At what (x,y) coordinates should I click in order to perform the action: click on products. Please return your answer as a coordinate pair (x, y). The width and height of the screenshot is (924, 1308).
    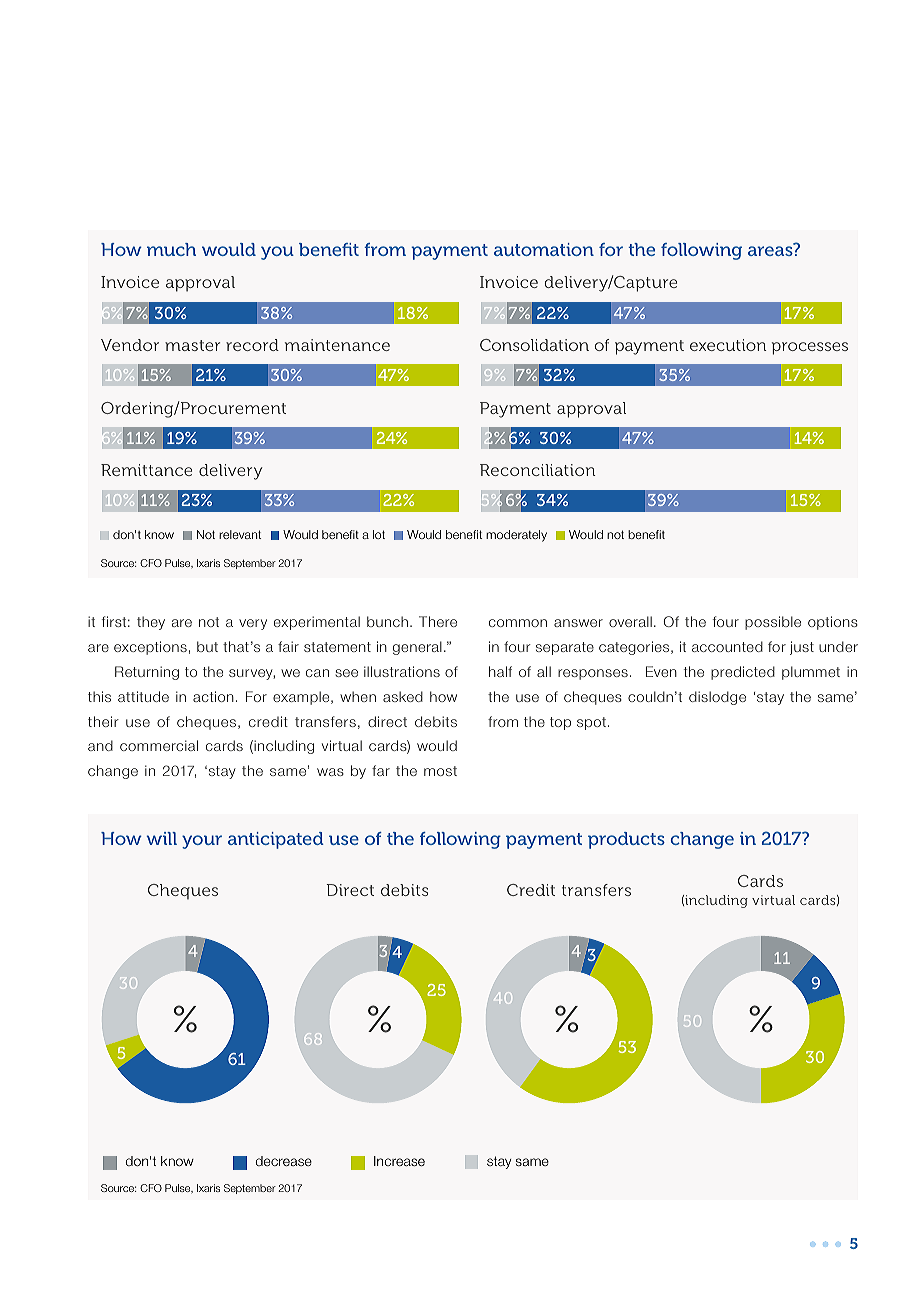
    Looking at the image, I should click on (626, 840).
